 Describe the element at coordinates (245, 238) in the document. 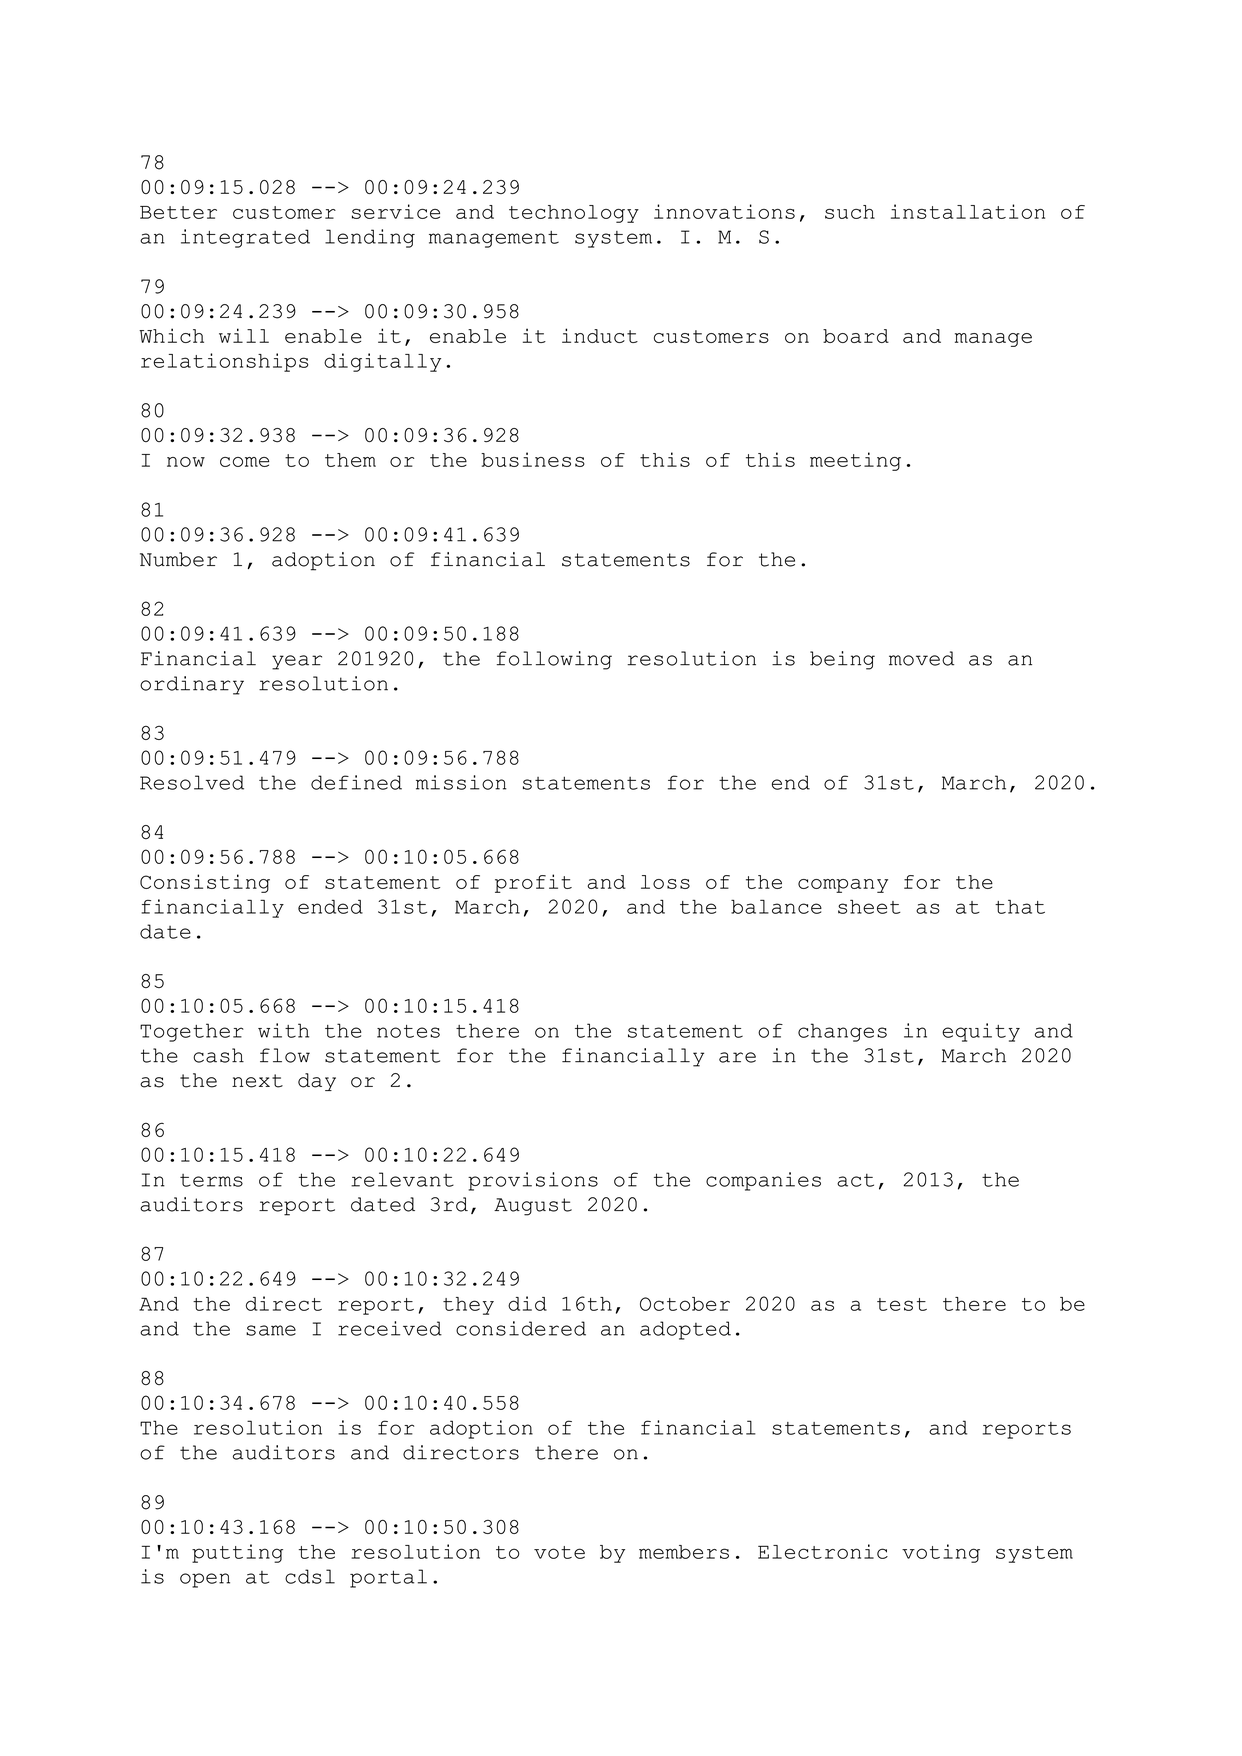

I see `integrated` at that location.
